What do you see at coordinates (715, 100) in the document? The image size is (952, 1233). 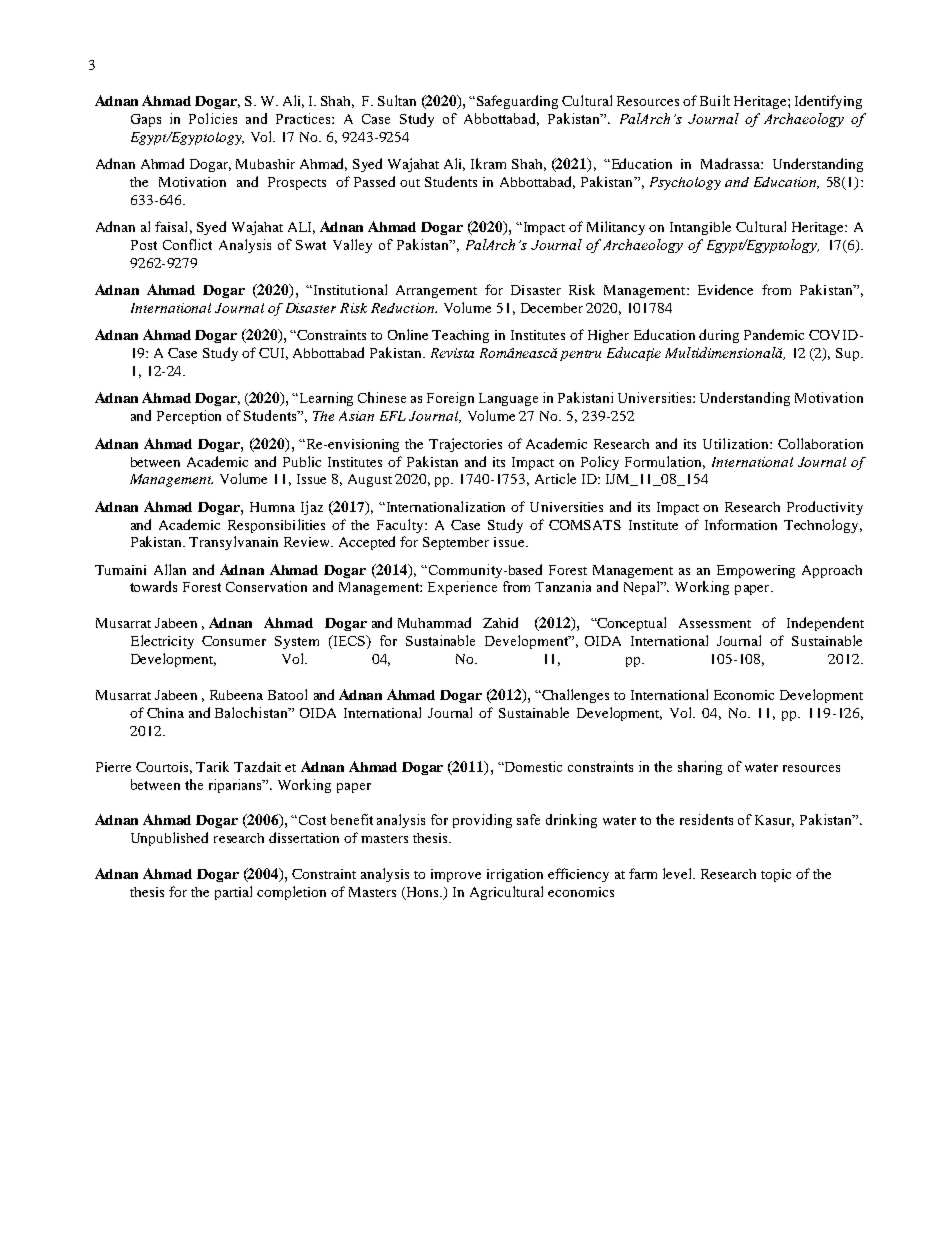 I see `Built` at bounding box center [715, 100].
